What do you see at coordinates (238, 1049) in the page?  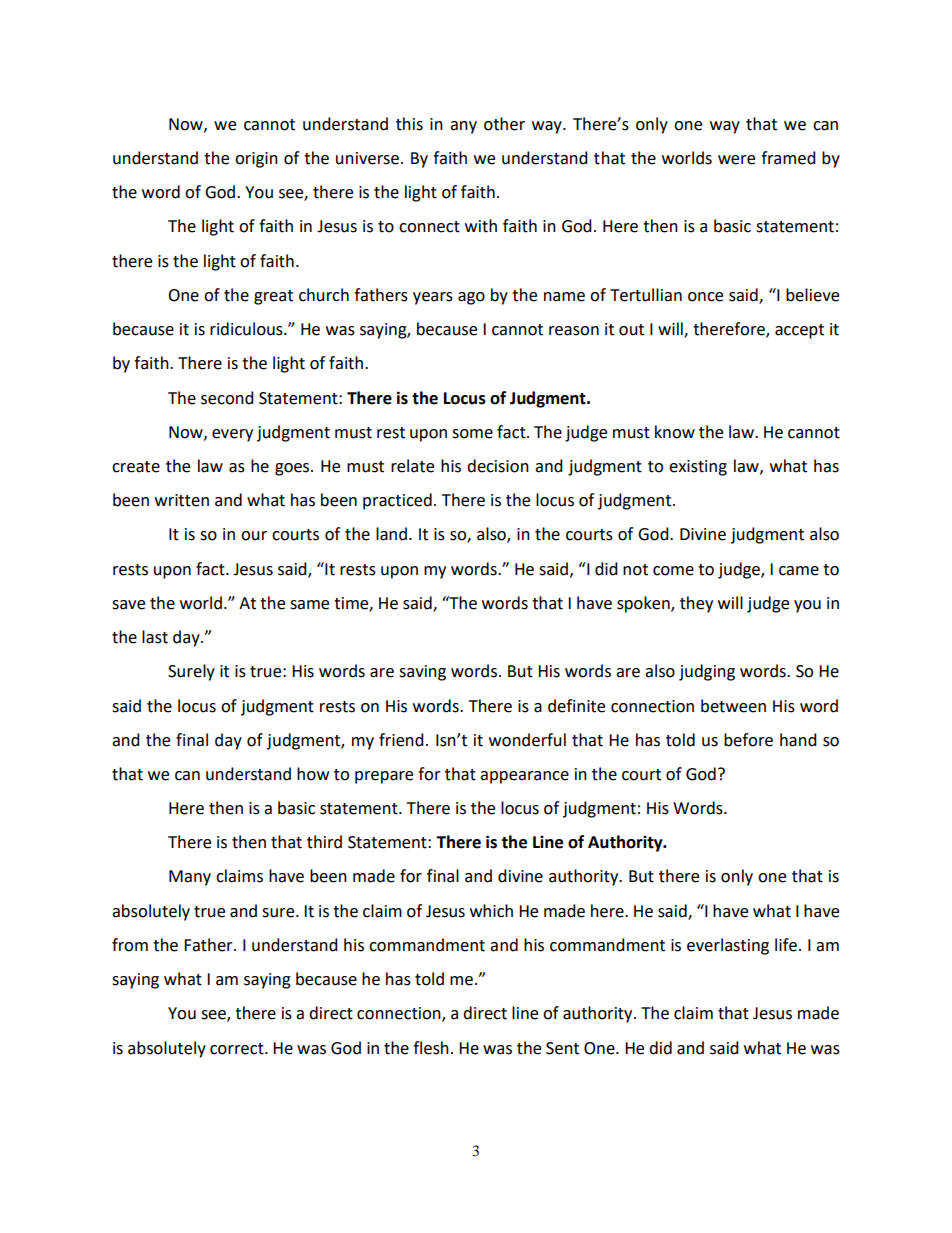 I see `correct` at bounding box center [238, 1049].
